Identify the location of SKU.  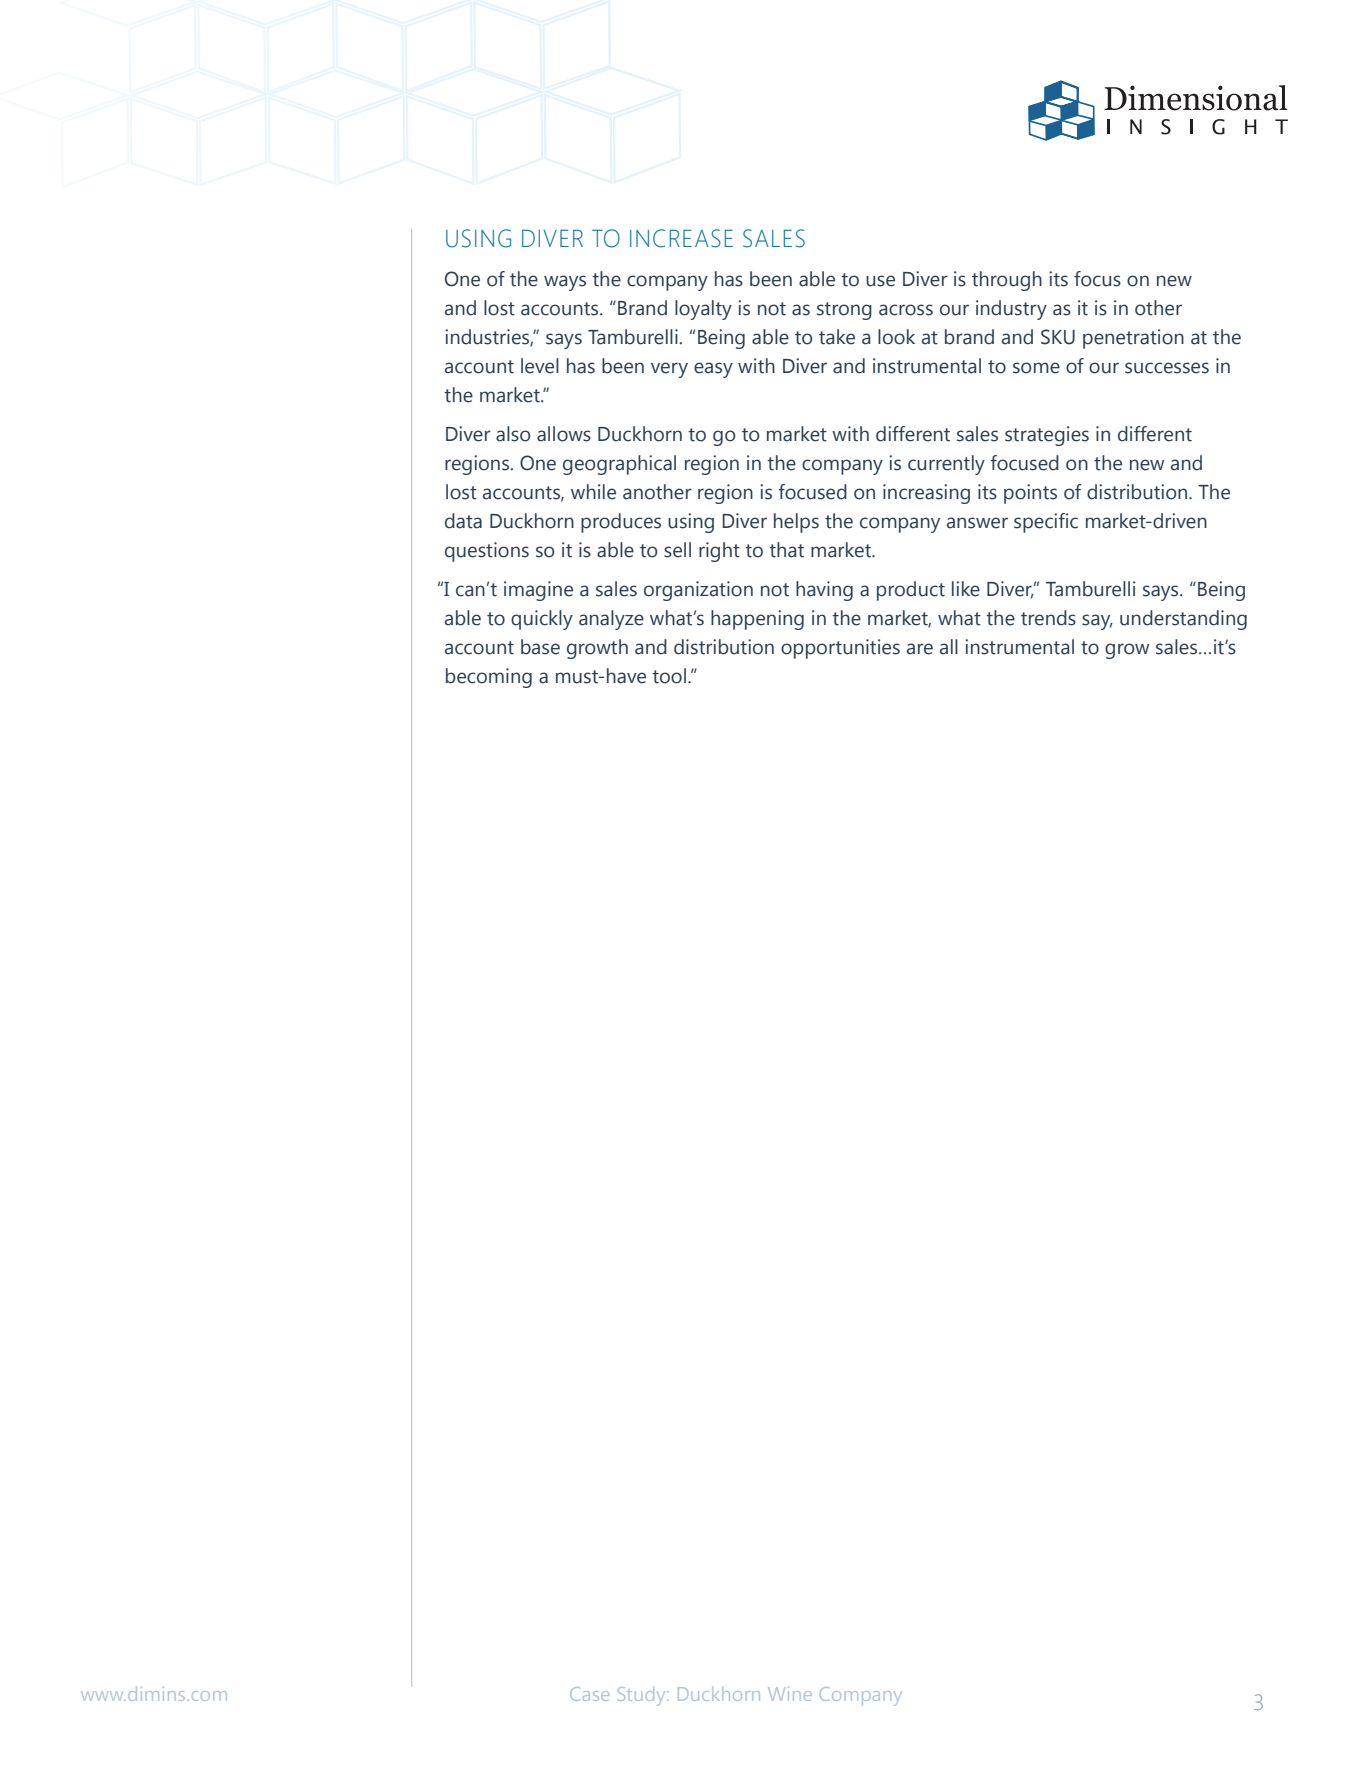
(1058, 337).
